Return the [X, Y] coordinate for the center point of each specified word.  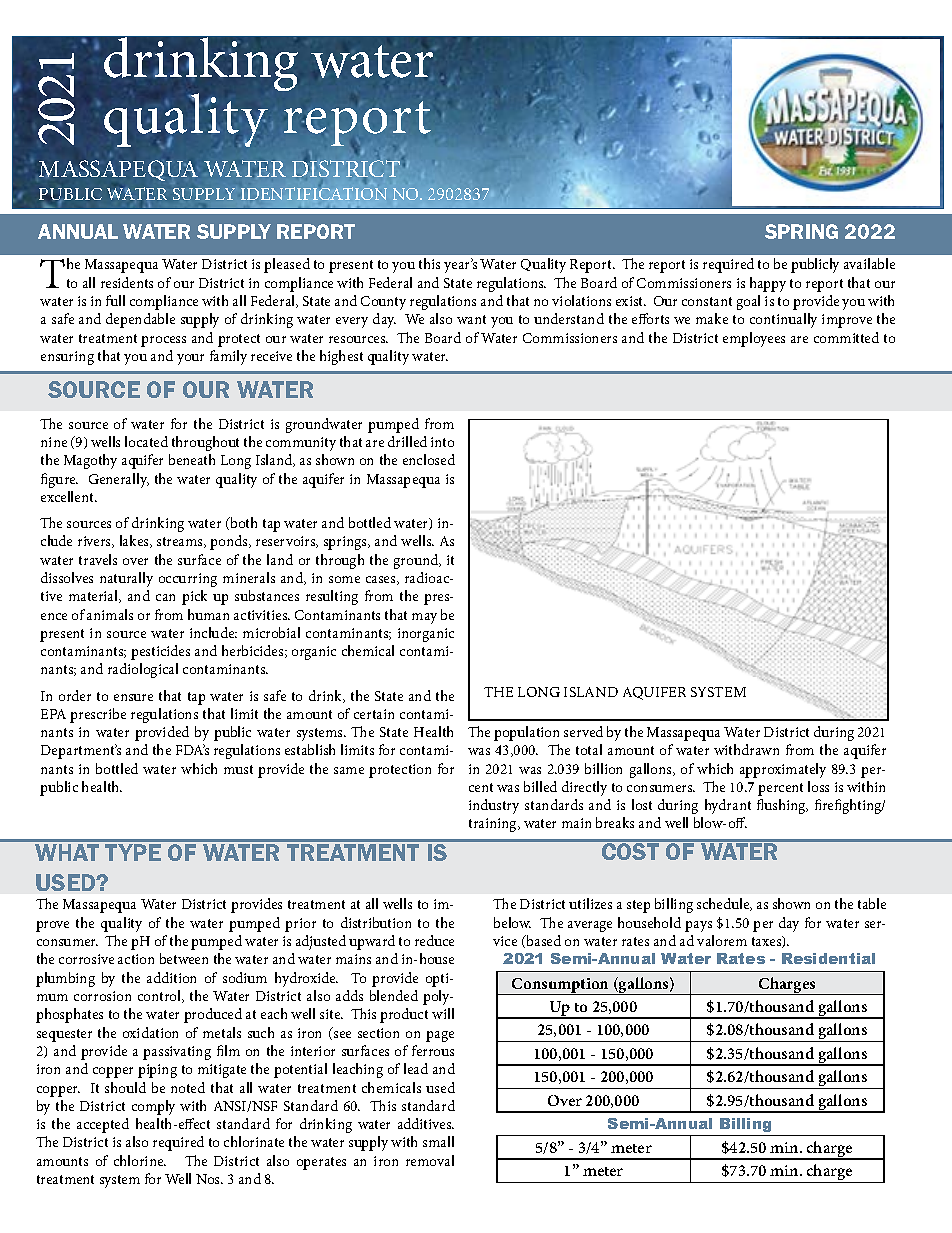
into [442, 442]
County [383, 303]
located [146, 441]
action [136, 959]
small [438, 1141]
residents [127, 282]
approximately [783, 770]
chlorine [140, 1160]
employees [754, 339]
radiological [143, 670]
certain [374, 714]
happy [768, 284]
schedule [724, 904]
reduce [434, 940]
